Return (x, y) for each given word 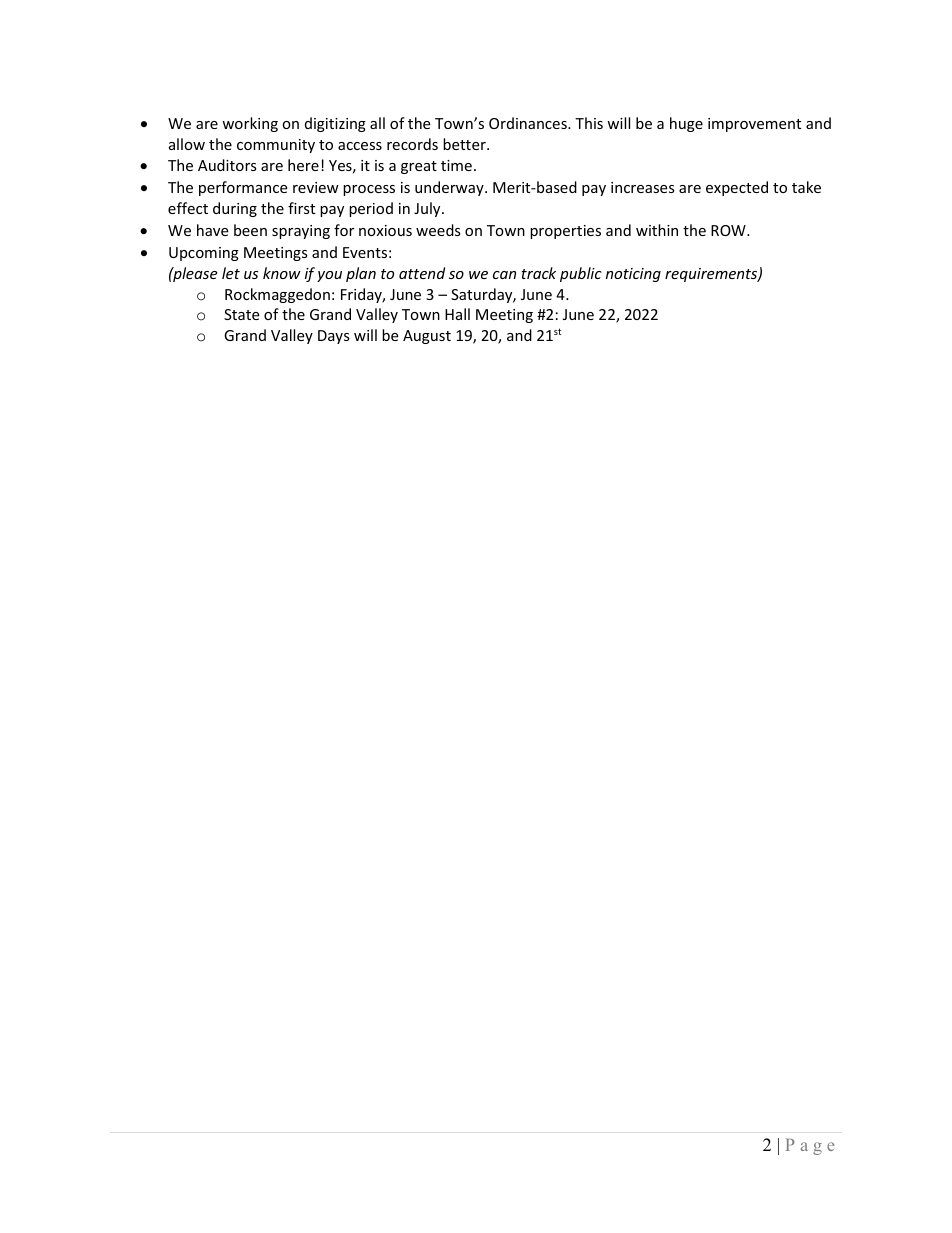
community (276, 146)
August (427, 337)
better (465, 144)
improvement (754, 125)
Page (810, 1147)
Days (334, 337)
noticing (633, 275)
